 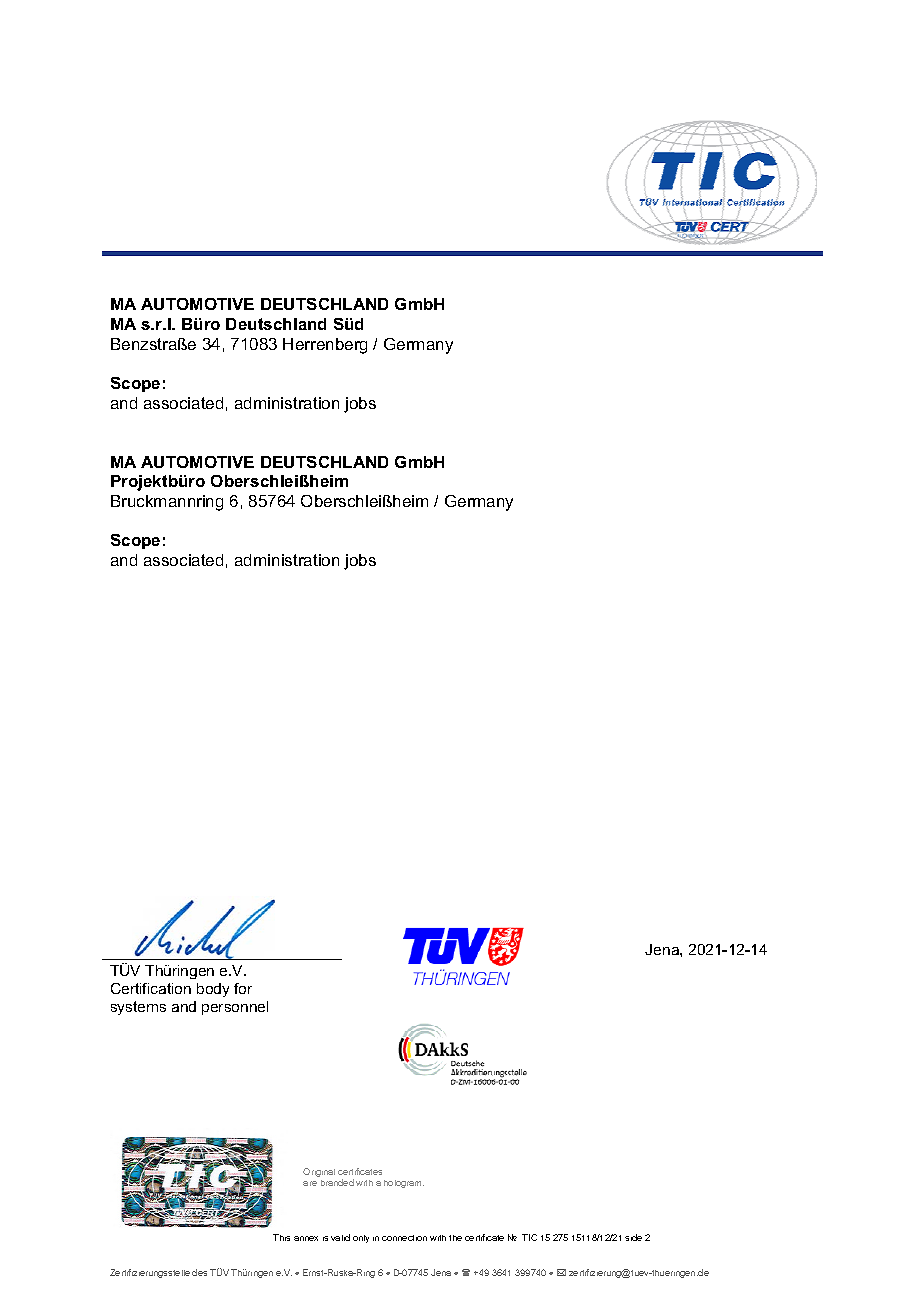 What do you see at coordinates (199, 1272) in the screenshot?
I see `des` at bounding box center [199, 1272].
